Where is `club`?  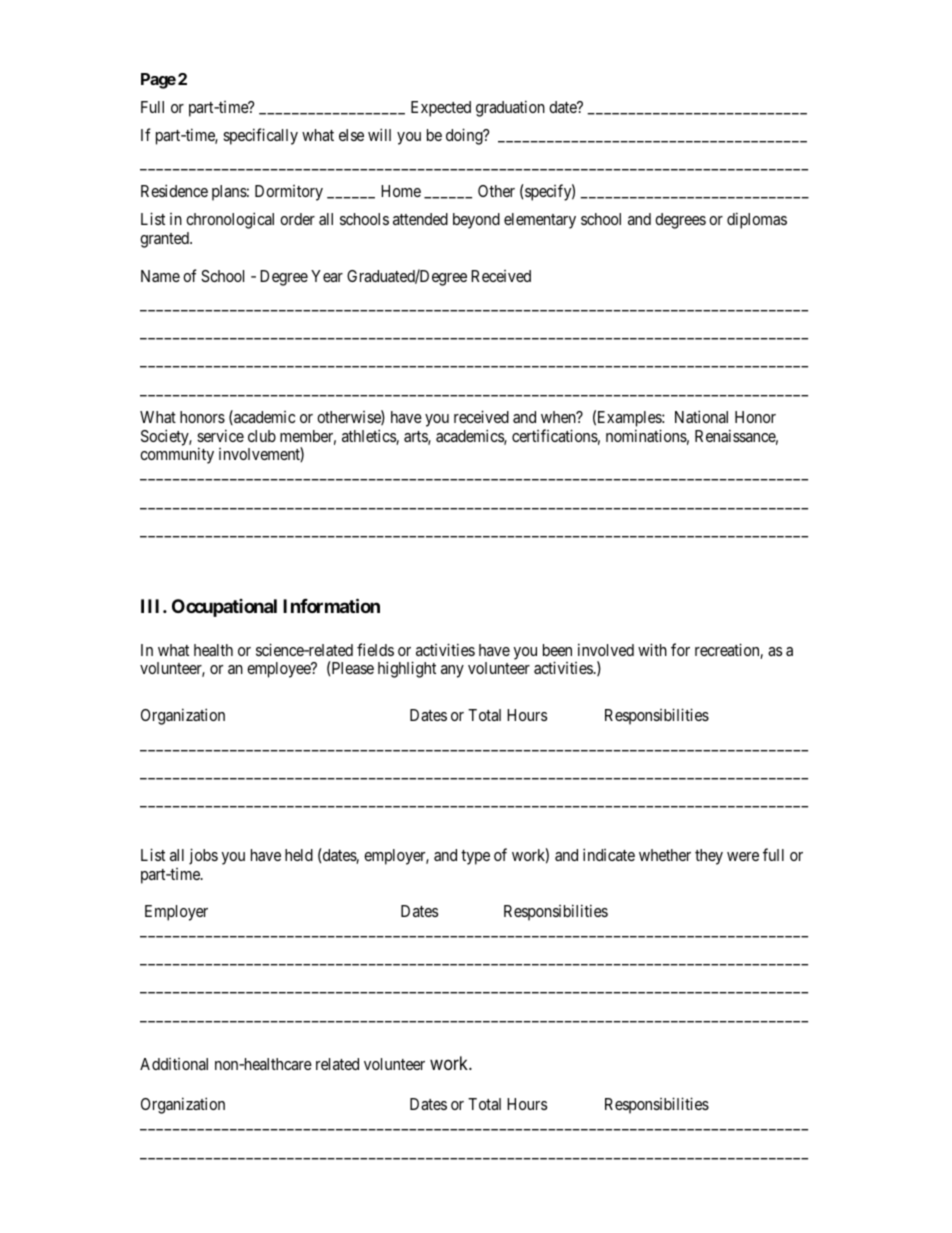 club is located at coordinates (262, 436).
